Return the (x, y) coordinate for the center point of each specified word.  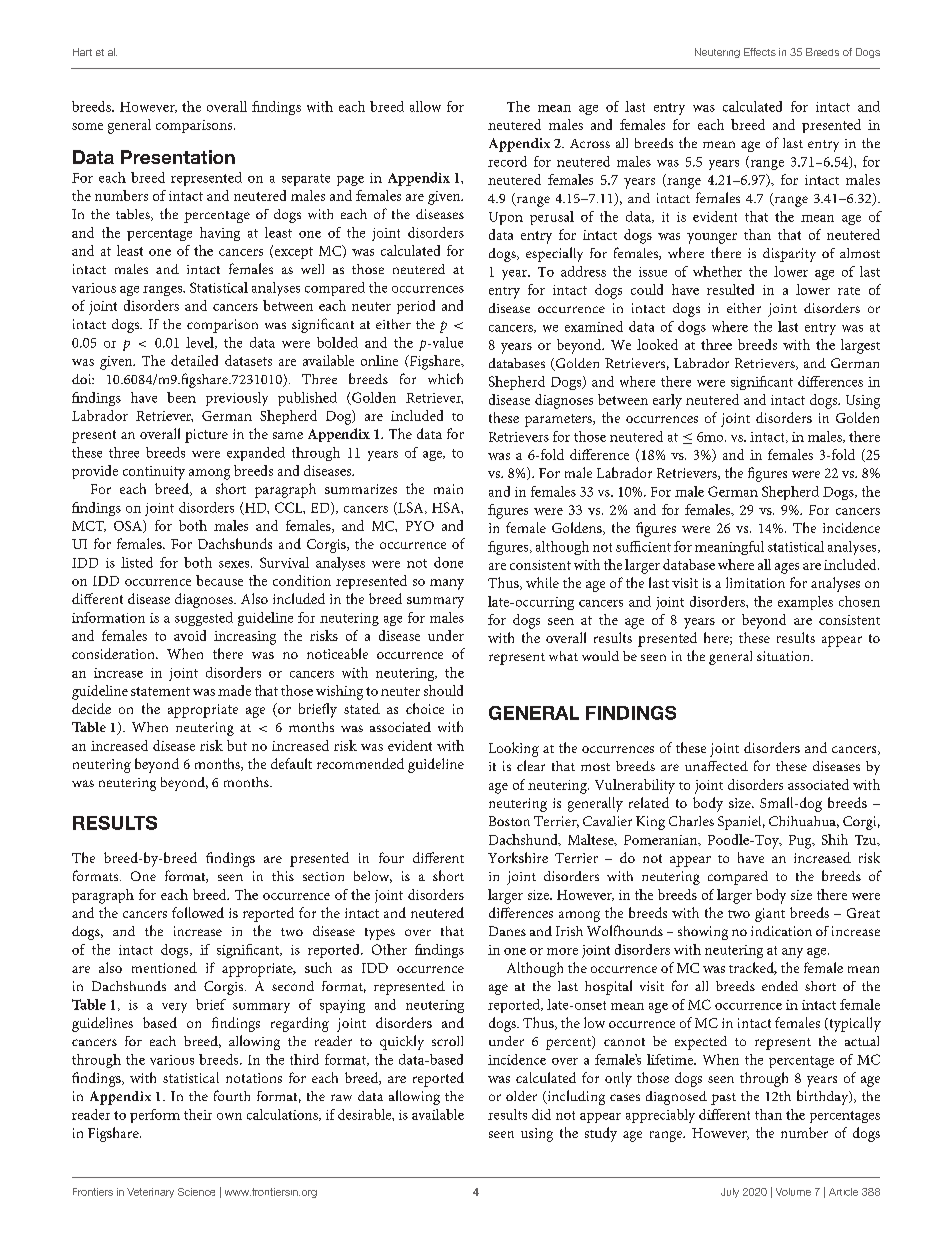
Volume (793, 1192)
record (507, 161)
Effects (760, 52)
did (541, 1114)
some (87, 126)
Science (196, 1192)
